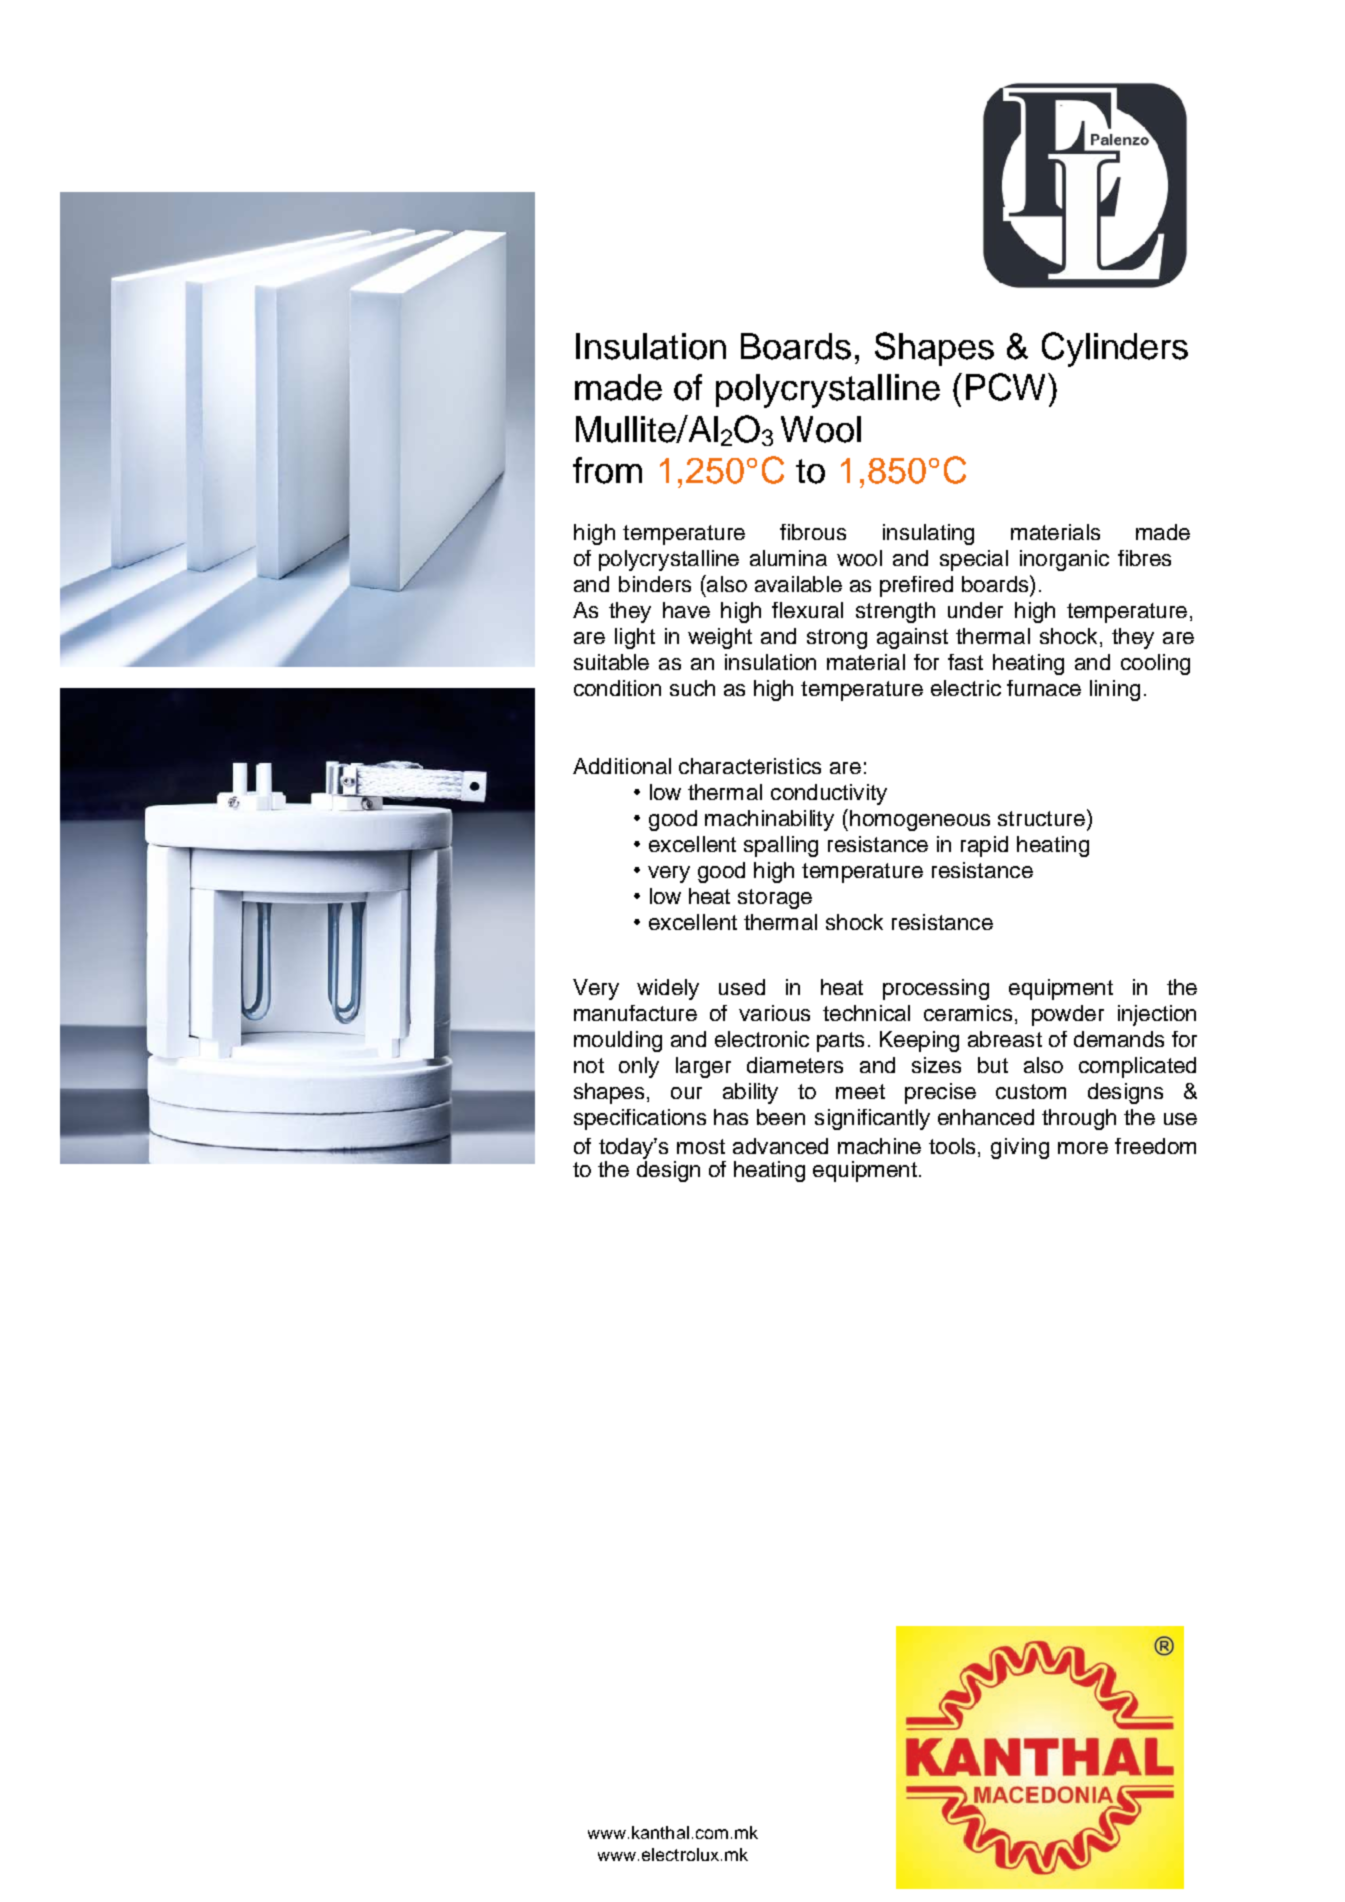  What do you see at coordinates (655, 584) in the screenshot?
I see `binders` at bounding box center [655, 584].
